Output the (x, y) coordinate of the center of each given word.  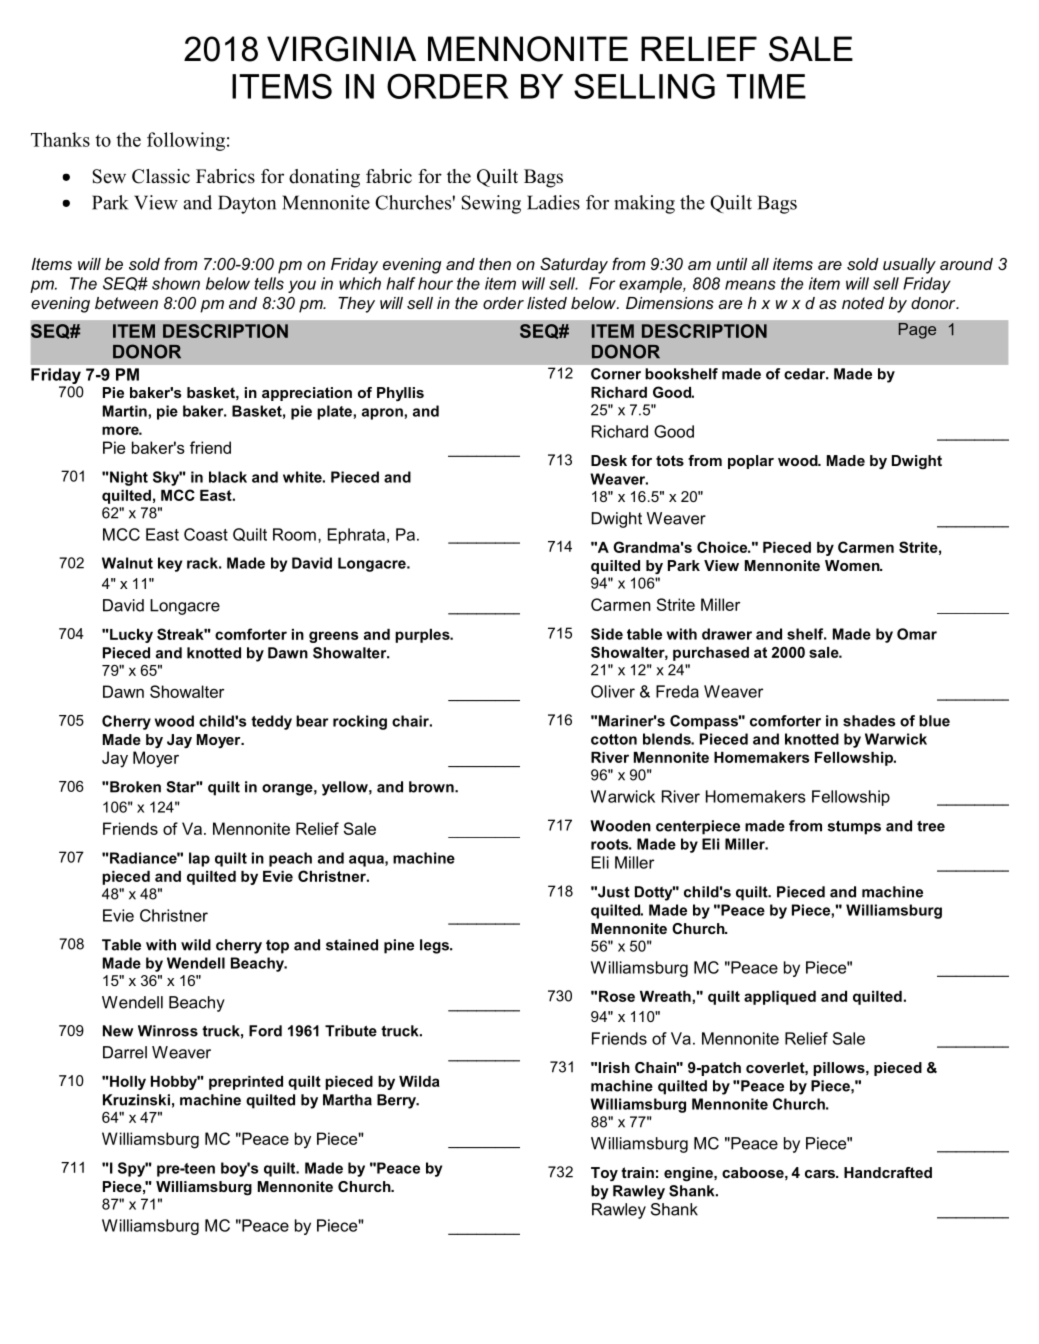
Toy (604, 1174)
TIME (766, 86)
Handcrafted (888, 1172)
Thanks (60, 139)
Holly (127, 1083)
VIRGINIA (341, 49)
